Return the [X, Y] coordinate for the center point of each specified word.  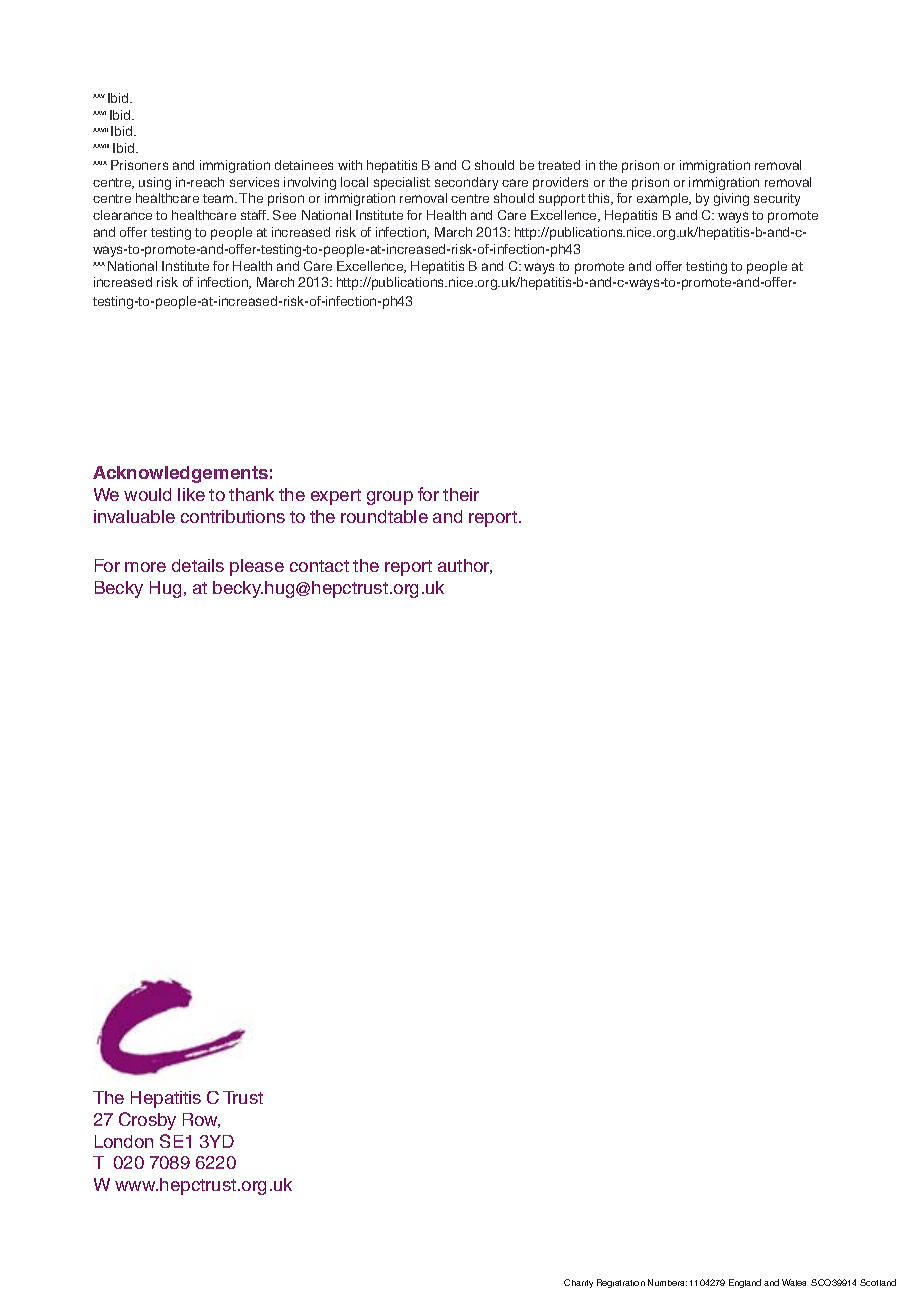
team [219, 198]
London [124, 1141]
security [777, 199]
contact [319, 566]
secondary [466, 183]
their [461, 494]
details [198, 565]
